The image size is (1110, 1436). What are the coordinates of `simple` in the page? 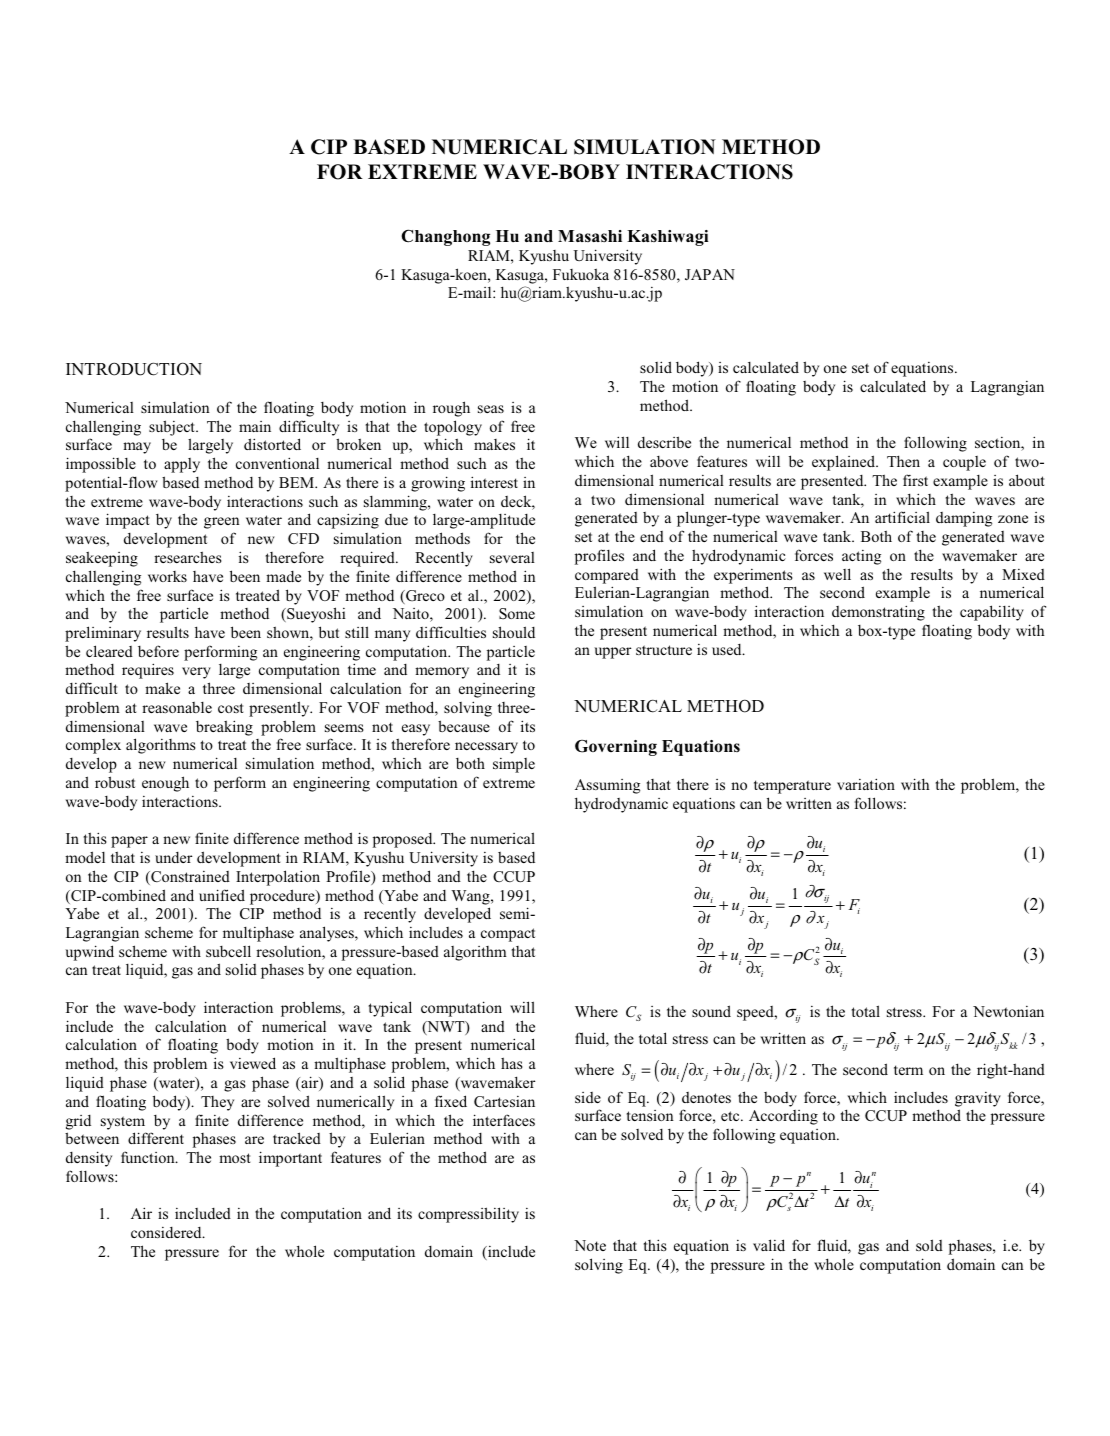 It's located at (514, 765).
